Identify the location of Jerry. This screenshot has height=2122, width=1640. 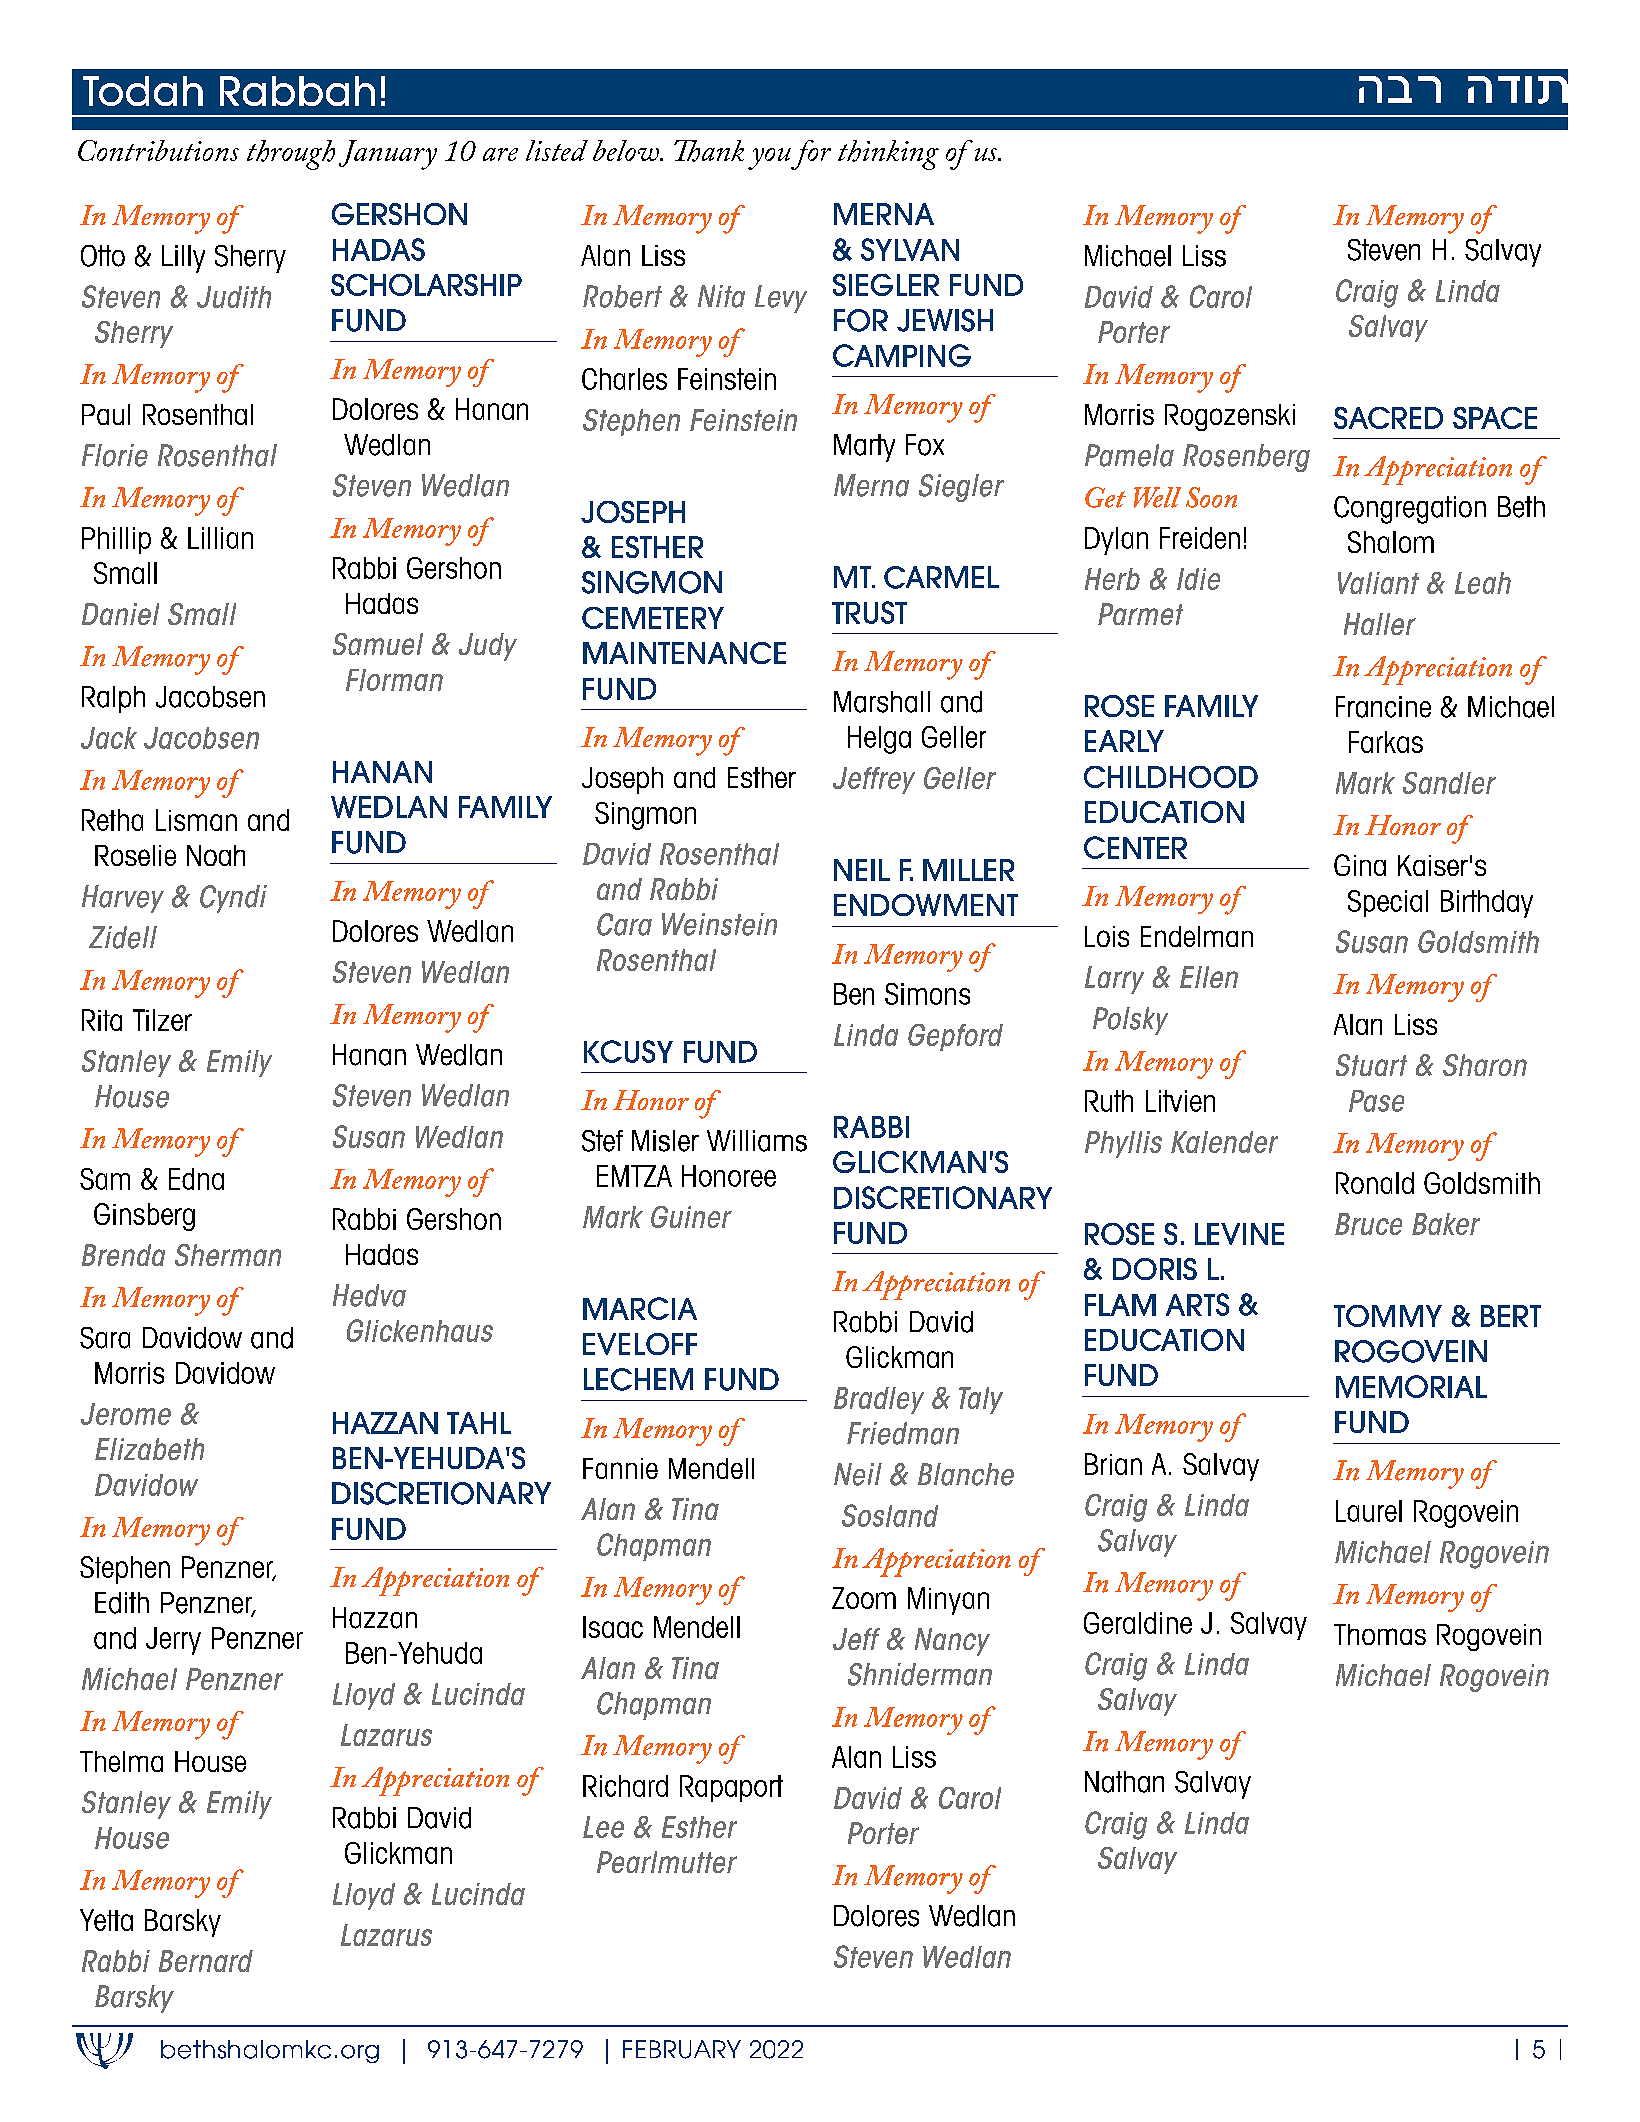
(173, 1641).
